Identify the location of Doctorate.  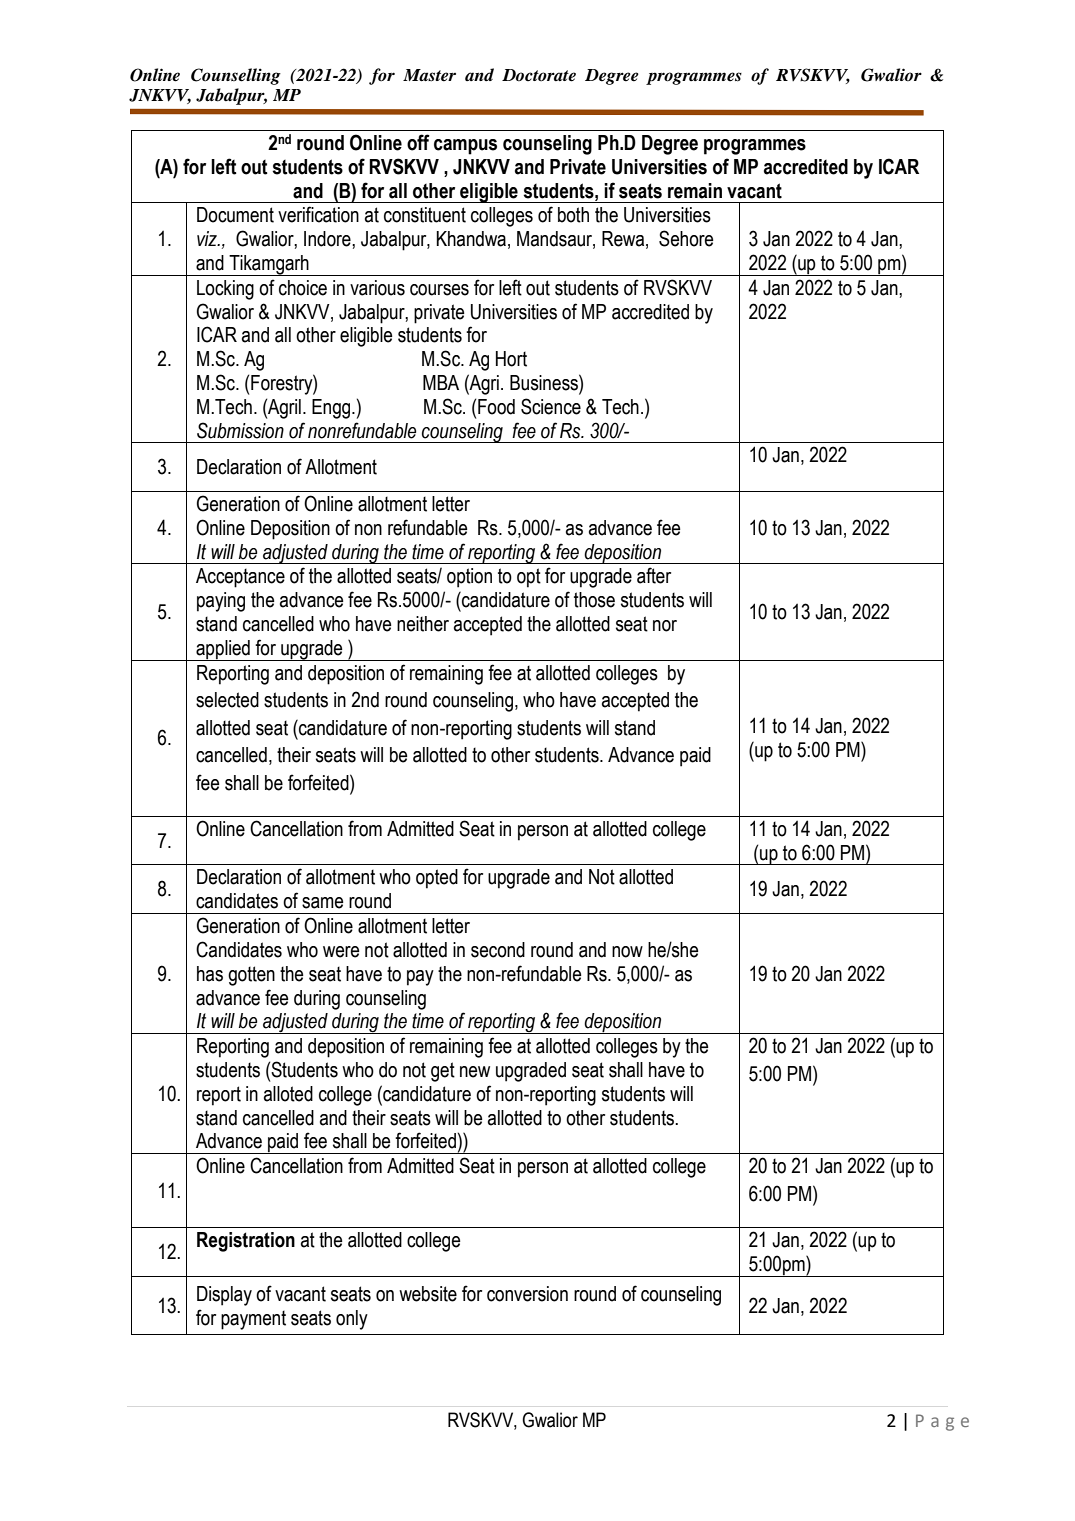
(539, 75).
